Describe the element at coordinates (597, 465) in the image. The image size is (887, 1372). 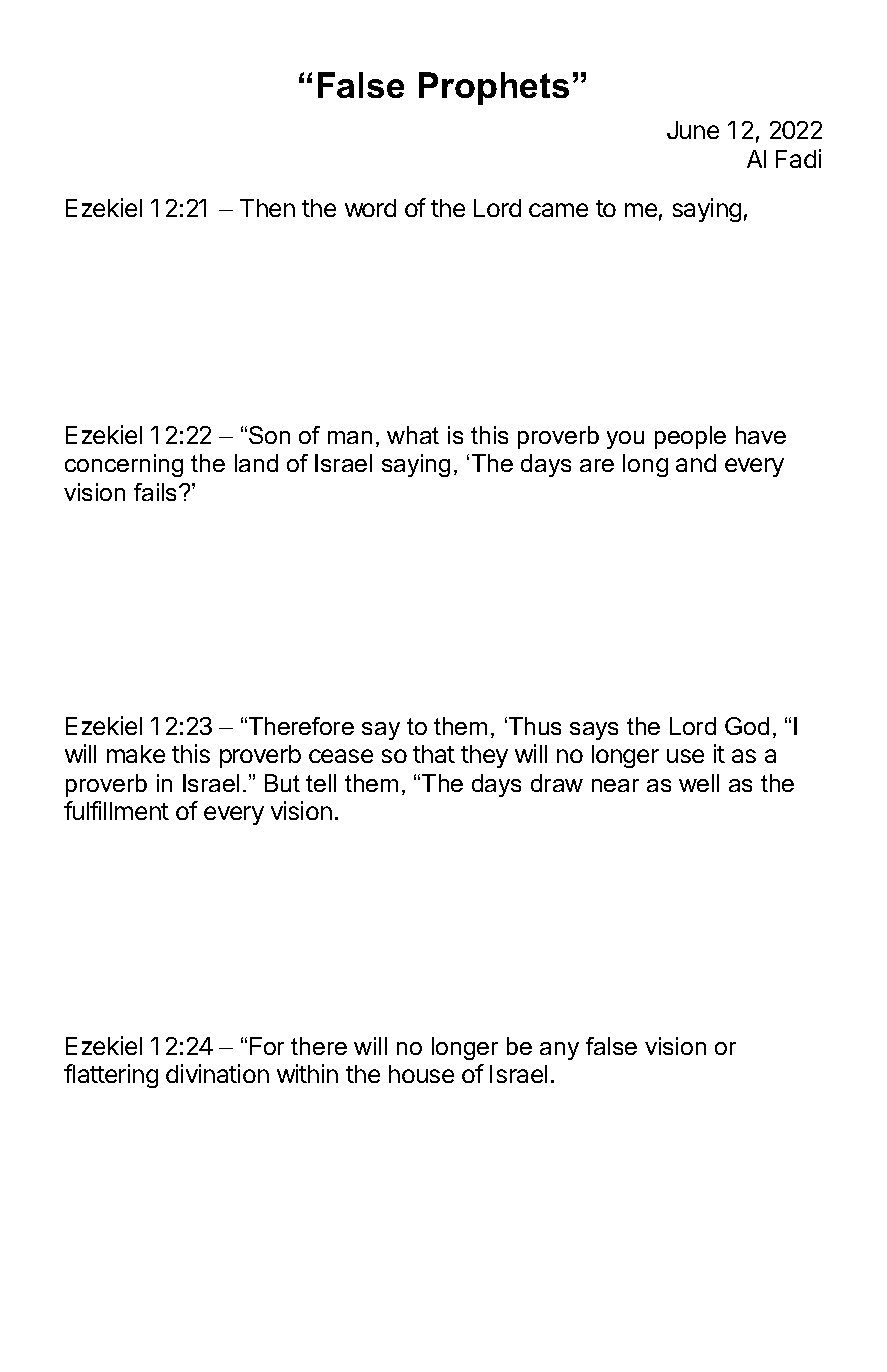
I see `are` at that location.
